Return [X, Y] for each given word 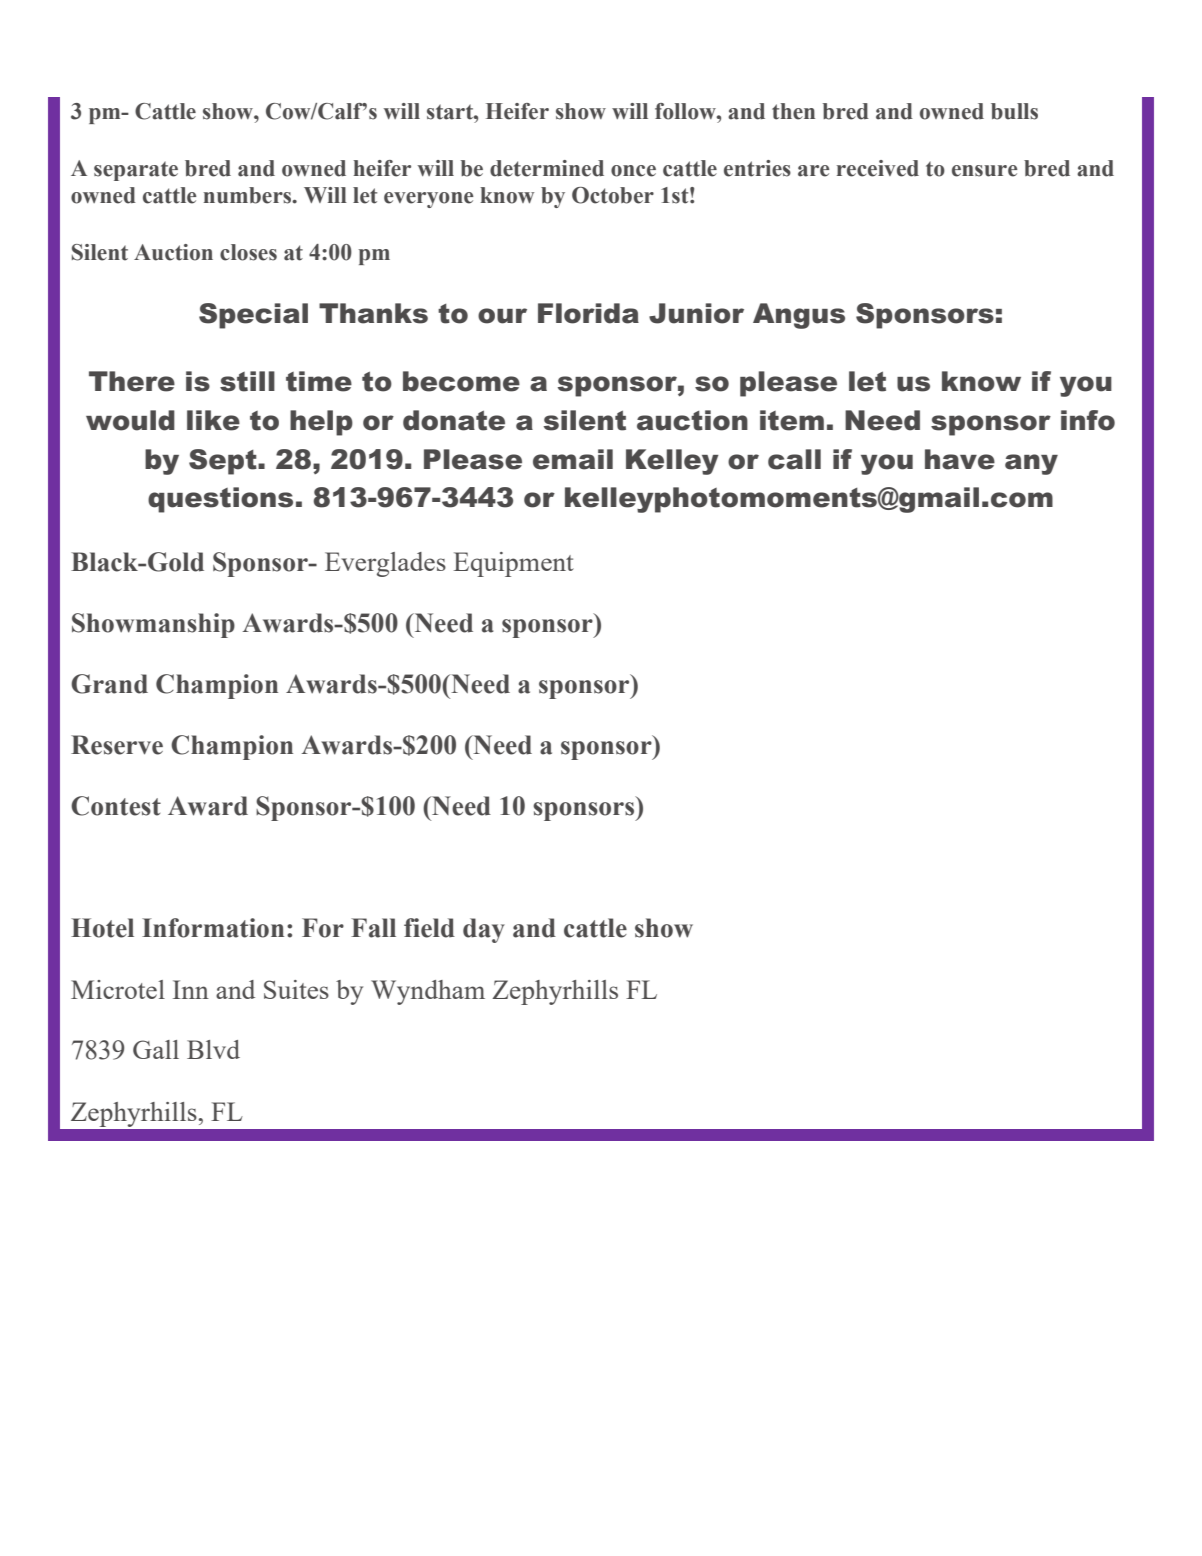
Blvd [213, 1049]
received [878, 168]
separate [136, 171]
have [960, 459]
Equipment [514, 564]
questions [220, 500]
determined [547, 168]
